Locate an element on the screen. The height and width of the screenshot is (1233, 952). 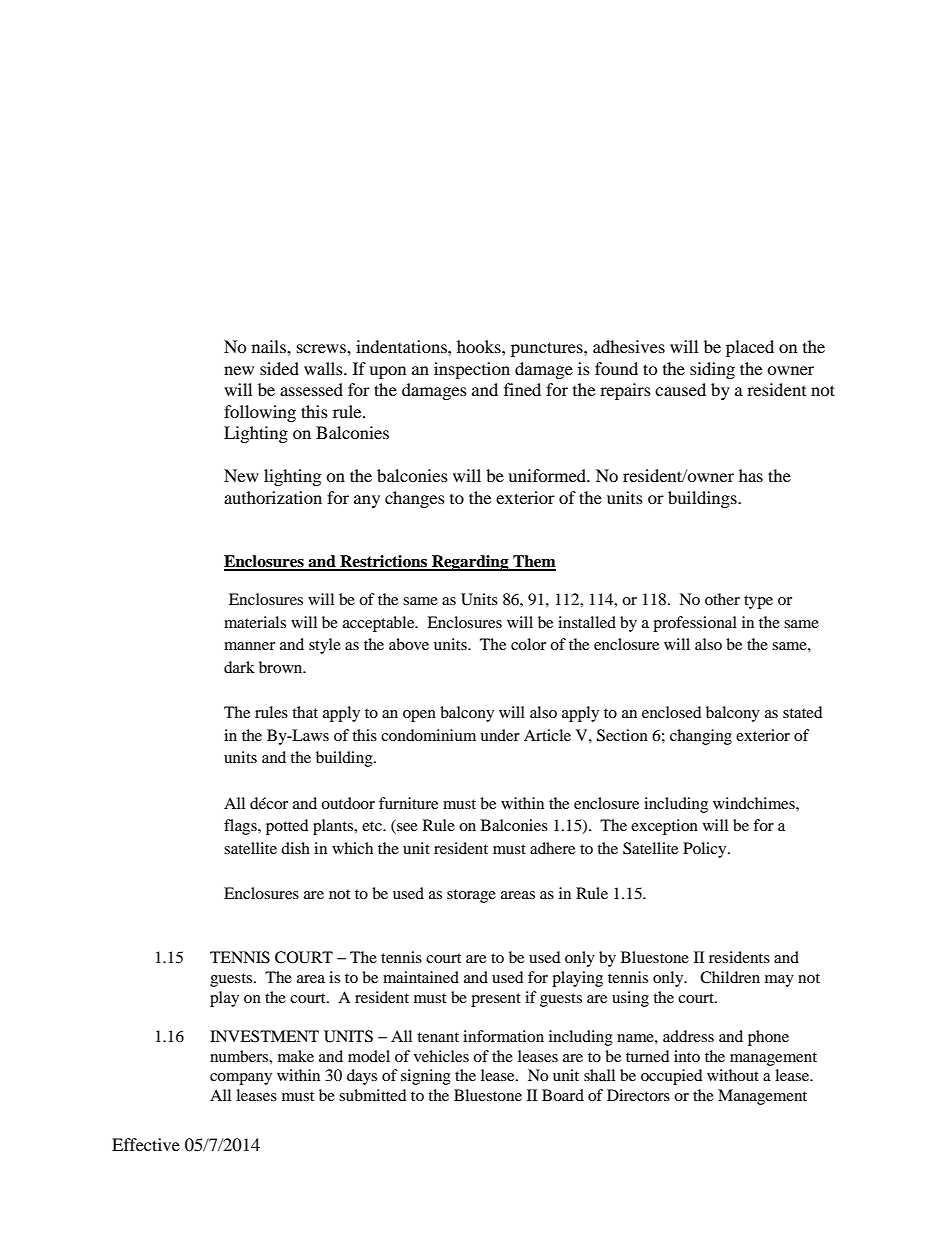
inspection is located at coordinates (472, 370).
